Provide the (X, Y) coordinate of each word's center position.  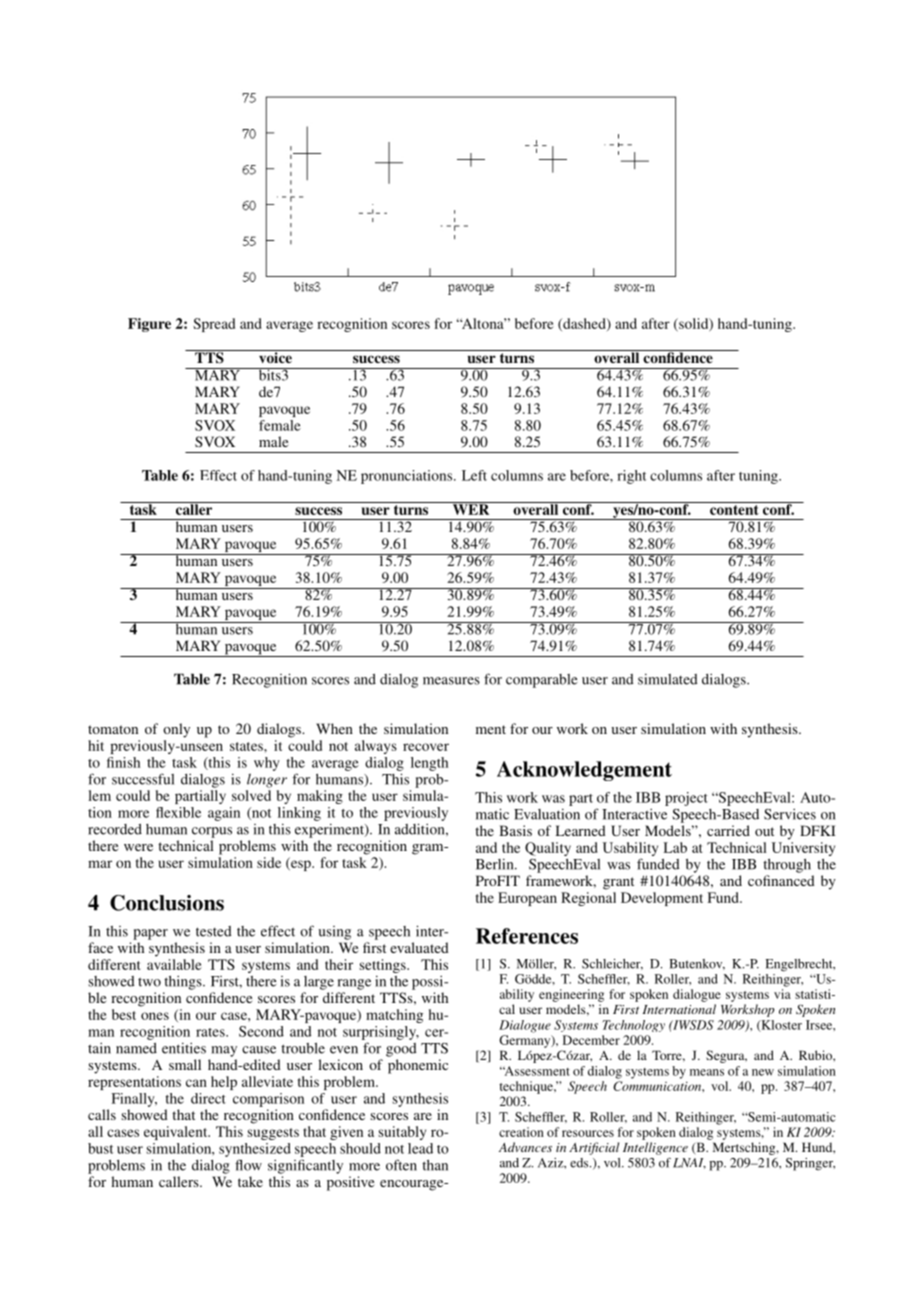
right (631, 477)
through (787, 866)
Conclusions (167, 903)
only (176, 730)
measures (451, 681)
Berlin (496, 864)
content (734, 508)
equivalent (177, 1133)
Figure (149, 325)
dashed (584, 324)
